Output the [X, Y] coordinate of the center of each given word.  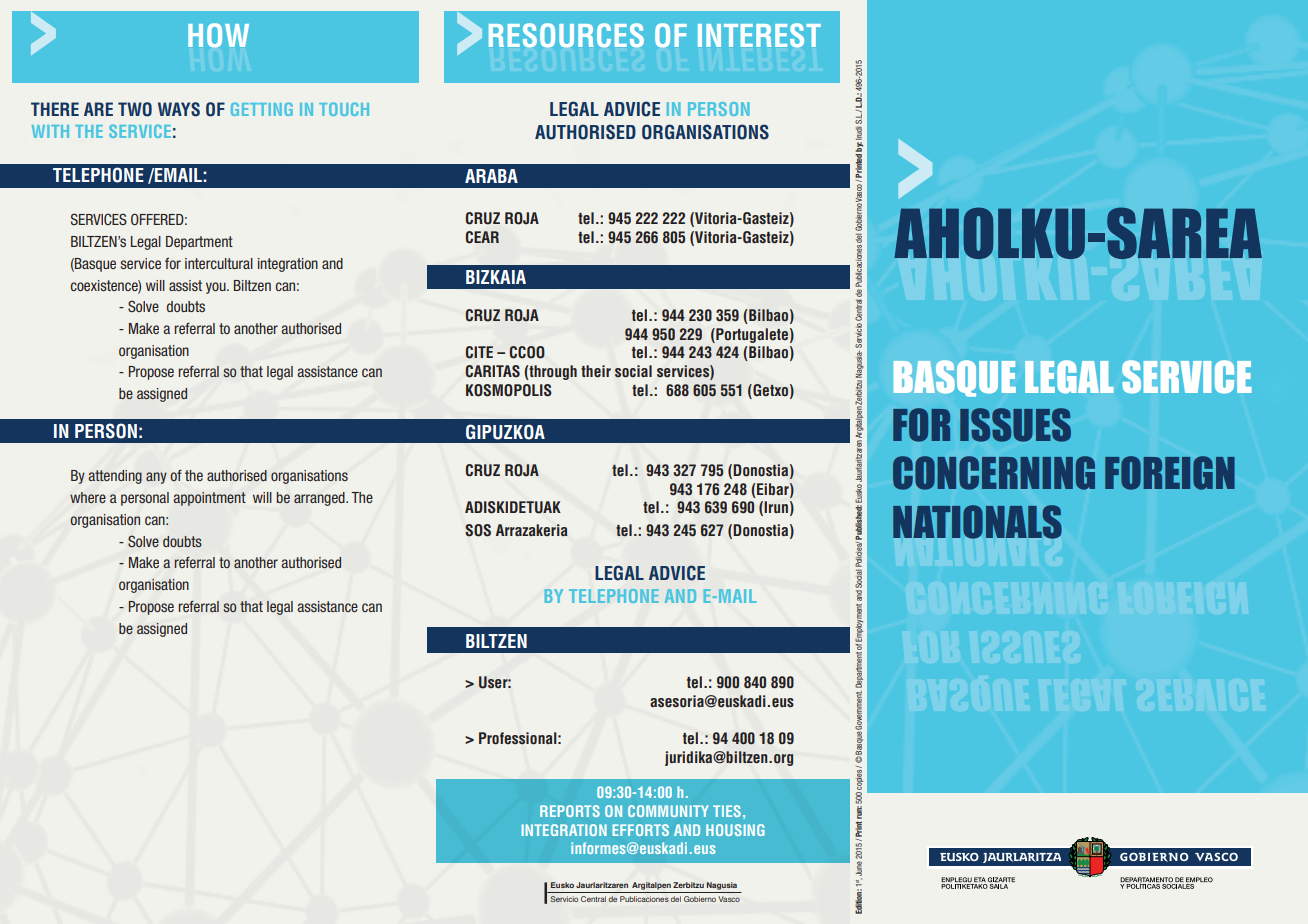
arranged [320, 499]
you [217, 288]
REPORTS [570, 811]
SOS [478, 530]
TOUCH [344, 109]
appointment [210, 499]
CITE [479, 352]
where [88, 497]
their [596, 371]
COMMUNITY [668, 811]
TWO [135, 109]
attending [115, 477]
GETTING [262, 109]
